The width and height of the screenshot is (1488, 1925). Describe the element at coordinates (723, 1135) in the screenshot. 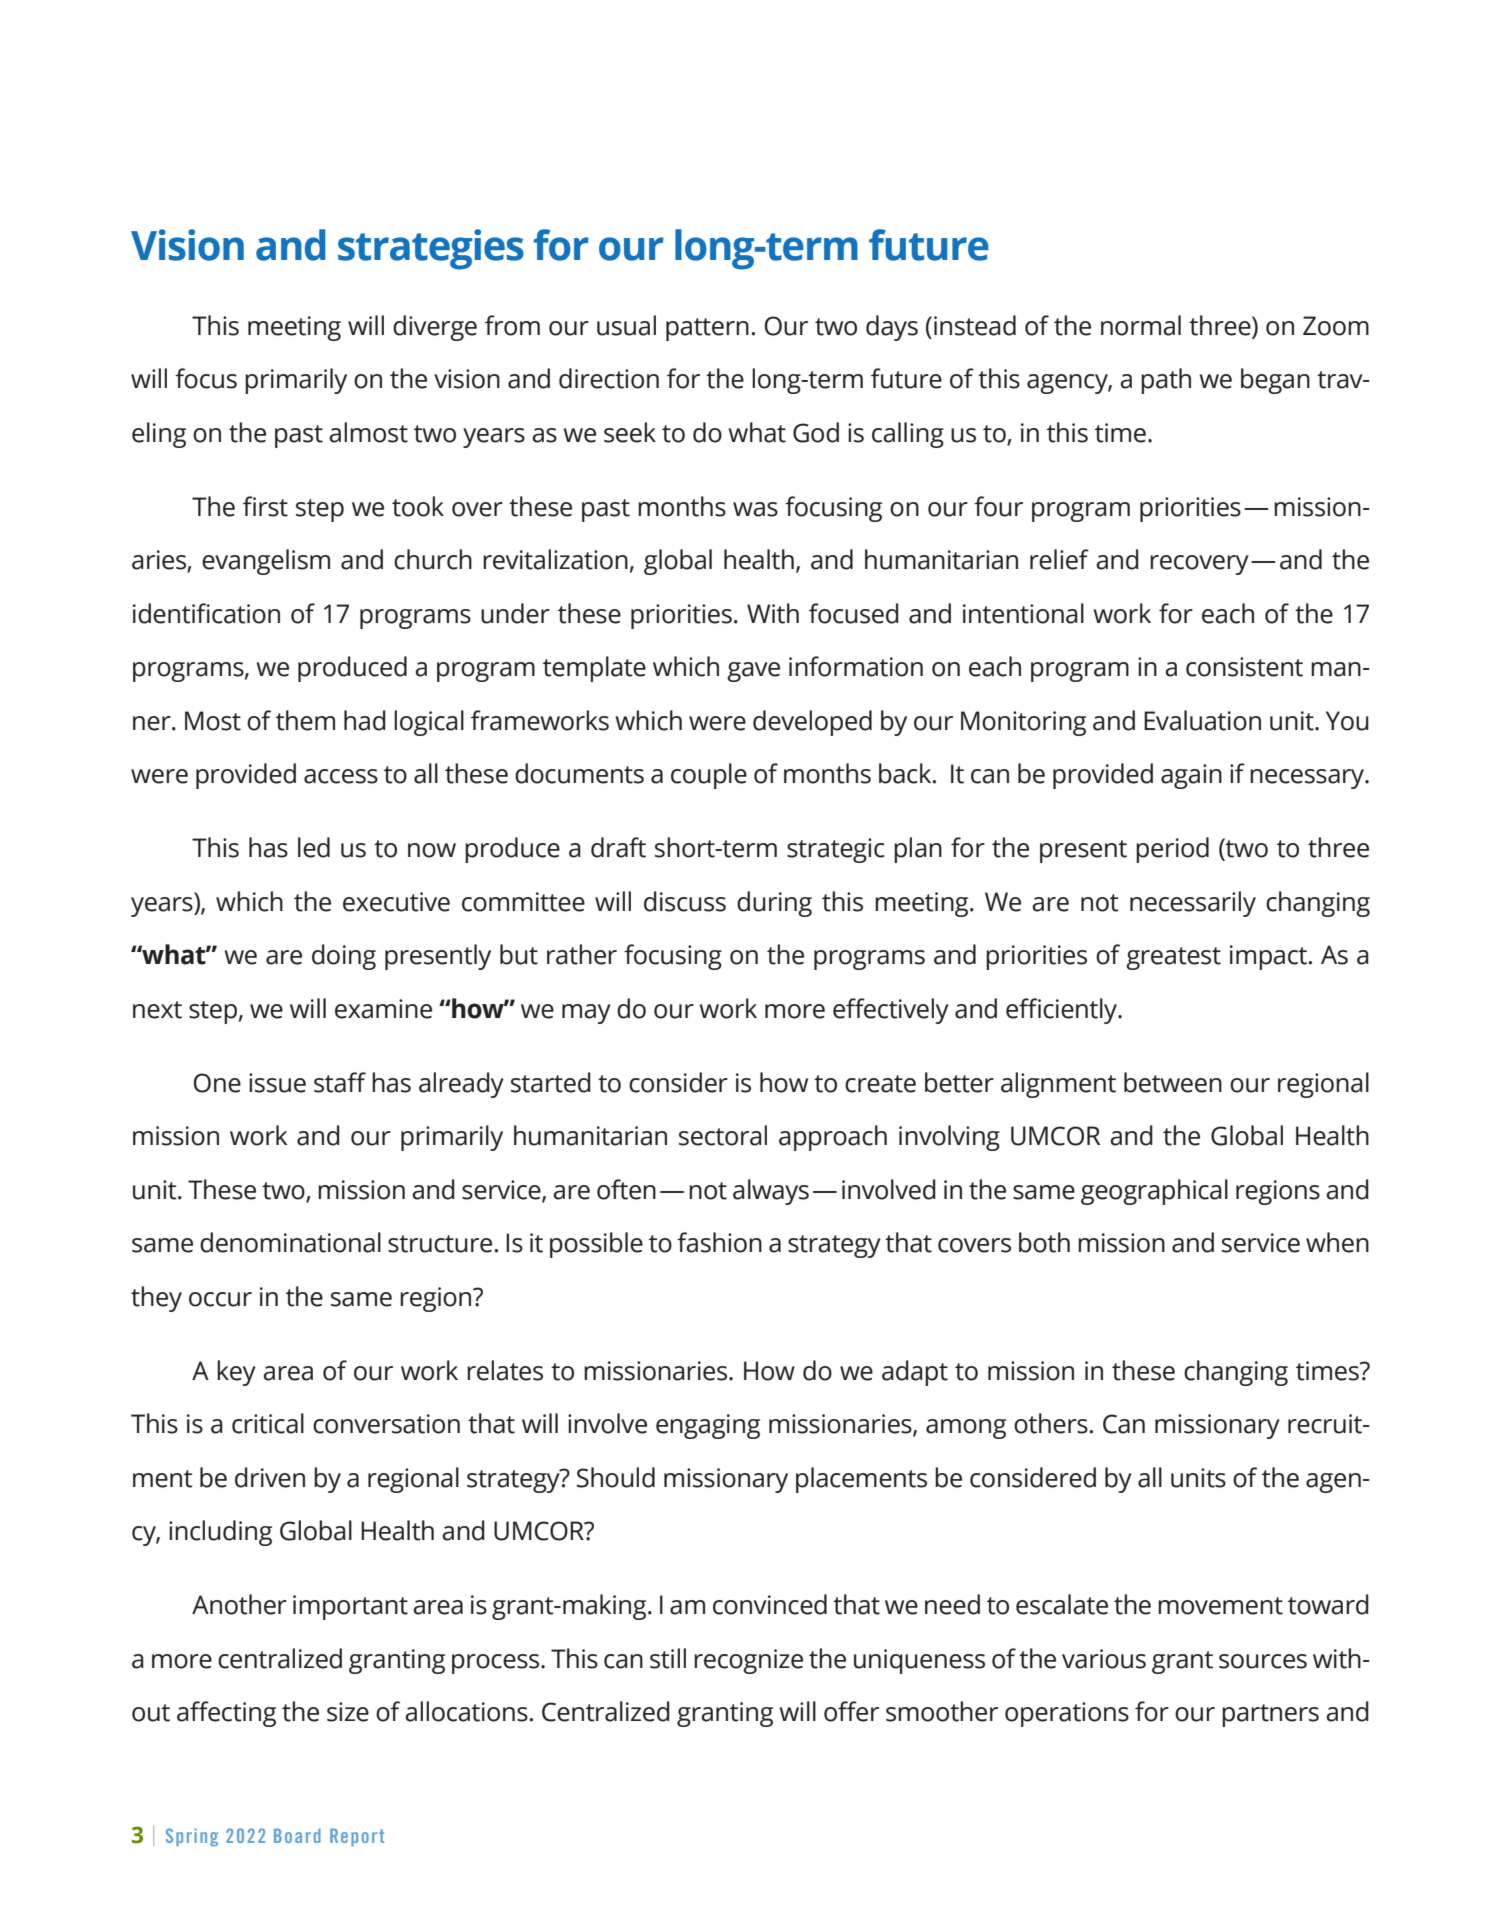

I see `sectoral` at that location.
